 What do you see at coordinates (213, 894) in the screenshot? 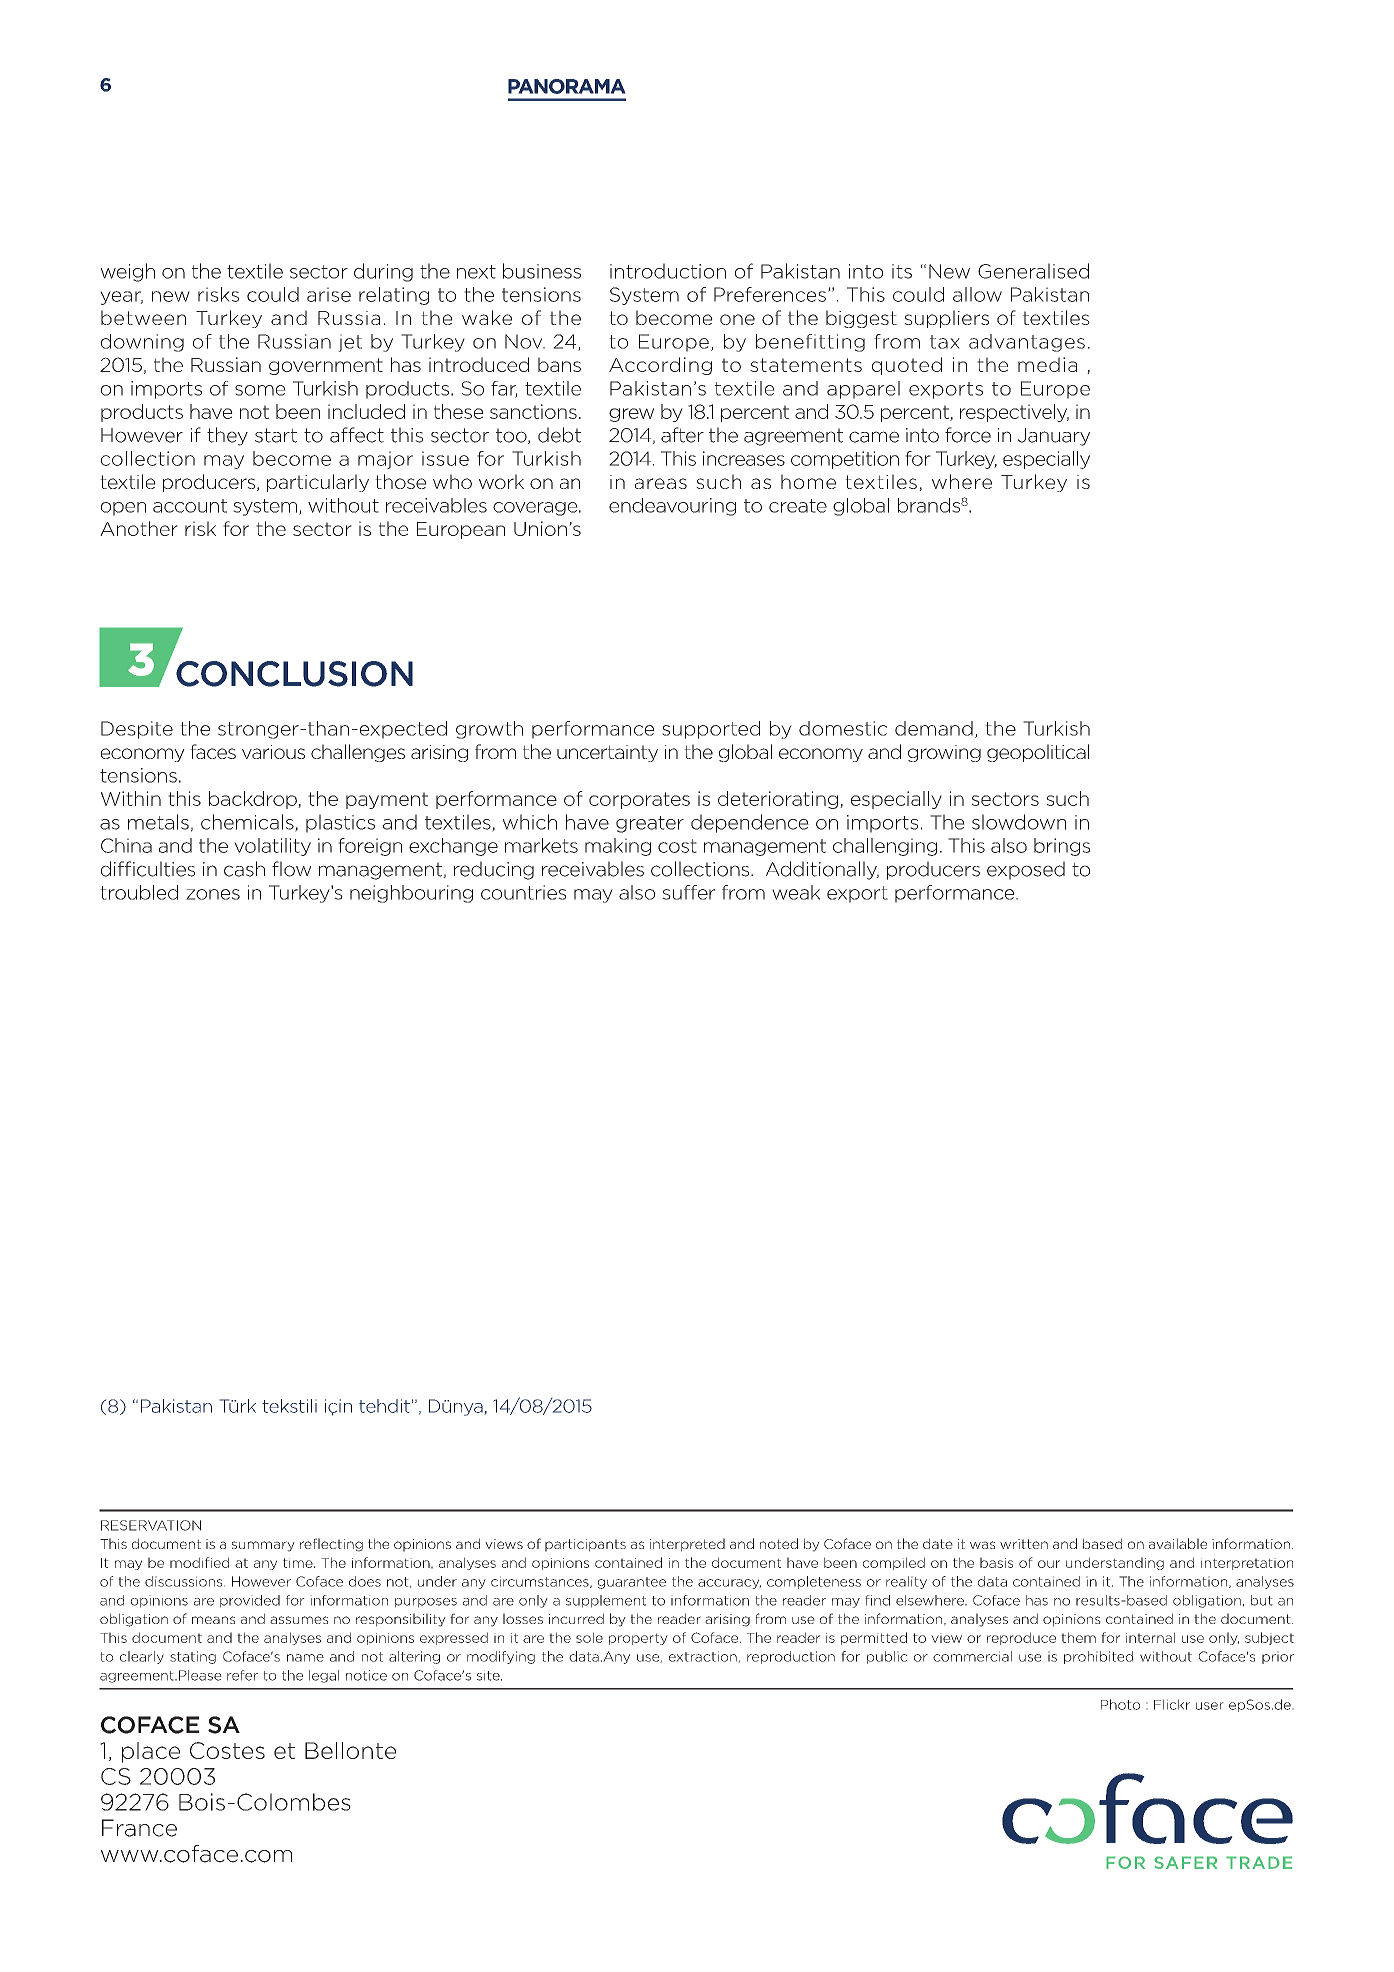
I see `zones` at bounding box center [213, 894].
